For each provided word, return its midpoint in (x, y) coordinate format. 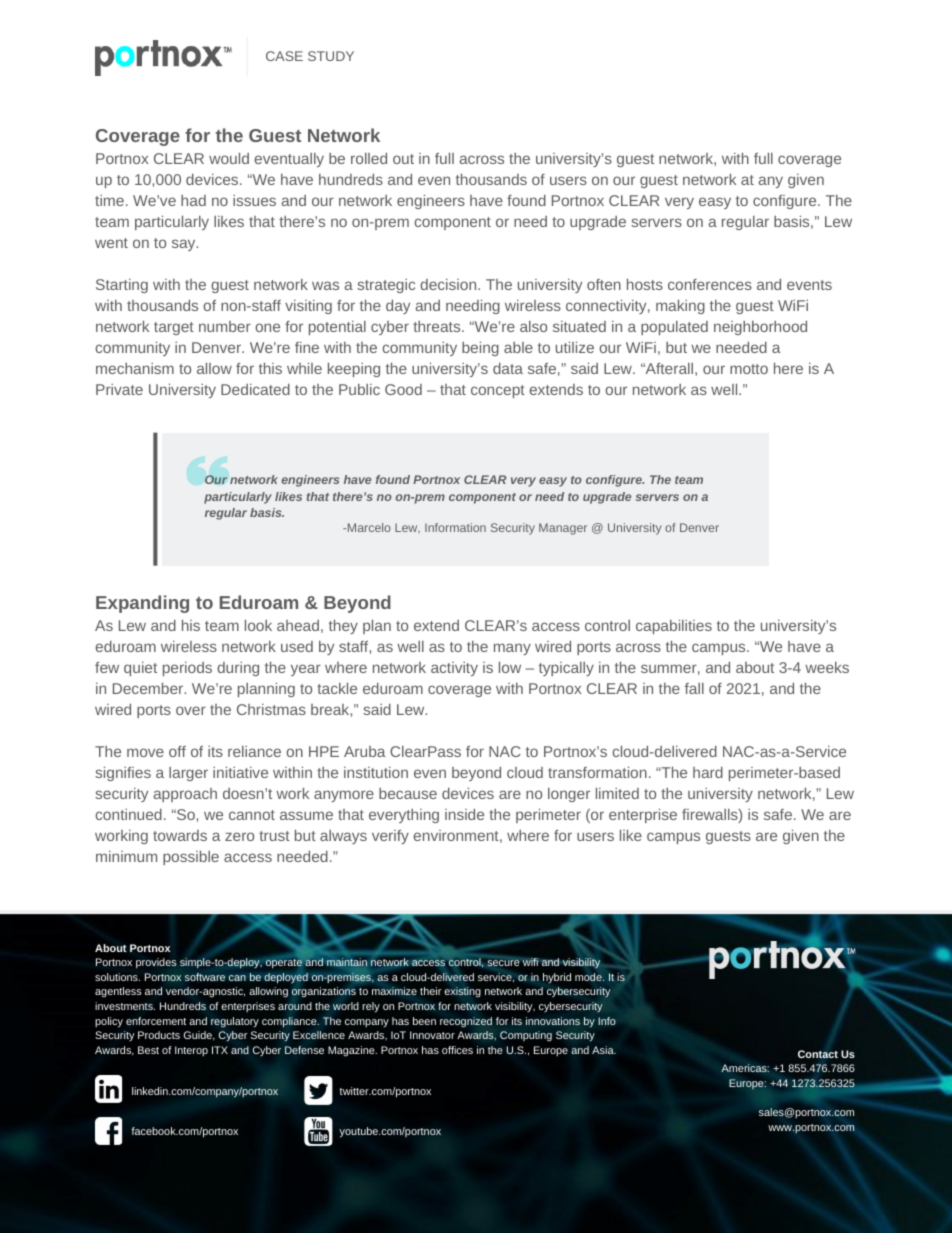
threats (438, 326)
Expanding (142, 604)
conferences (710, 284)
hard (708, 772)
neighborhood (760, 328)
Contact (818, 1054)
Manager (563, 529)
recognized (466, 1022)
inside (464, 814)
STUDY (331, 56)
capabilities (674, 627)
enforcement (156, 1021)
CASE (284, 56)
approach (185, 795)
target (174, 328)
